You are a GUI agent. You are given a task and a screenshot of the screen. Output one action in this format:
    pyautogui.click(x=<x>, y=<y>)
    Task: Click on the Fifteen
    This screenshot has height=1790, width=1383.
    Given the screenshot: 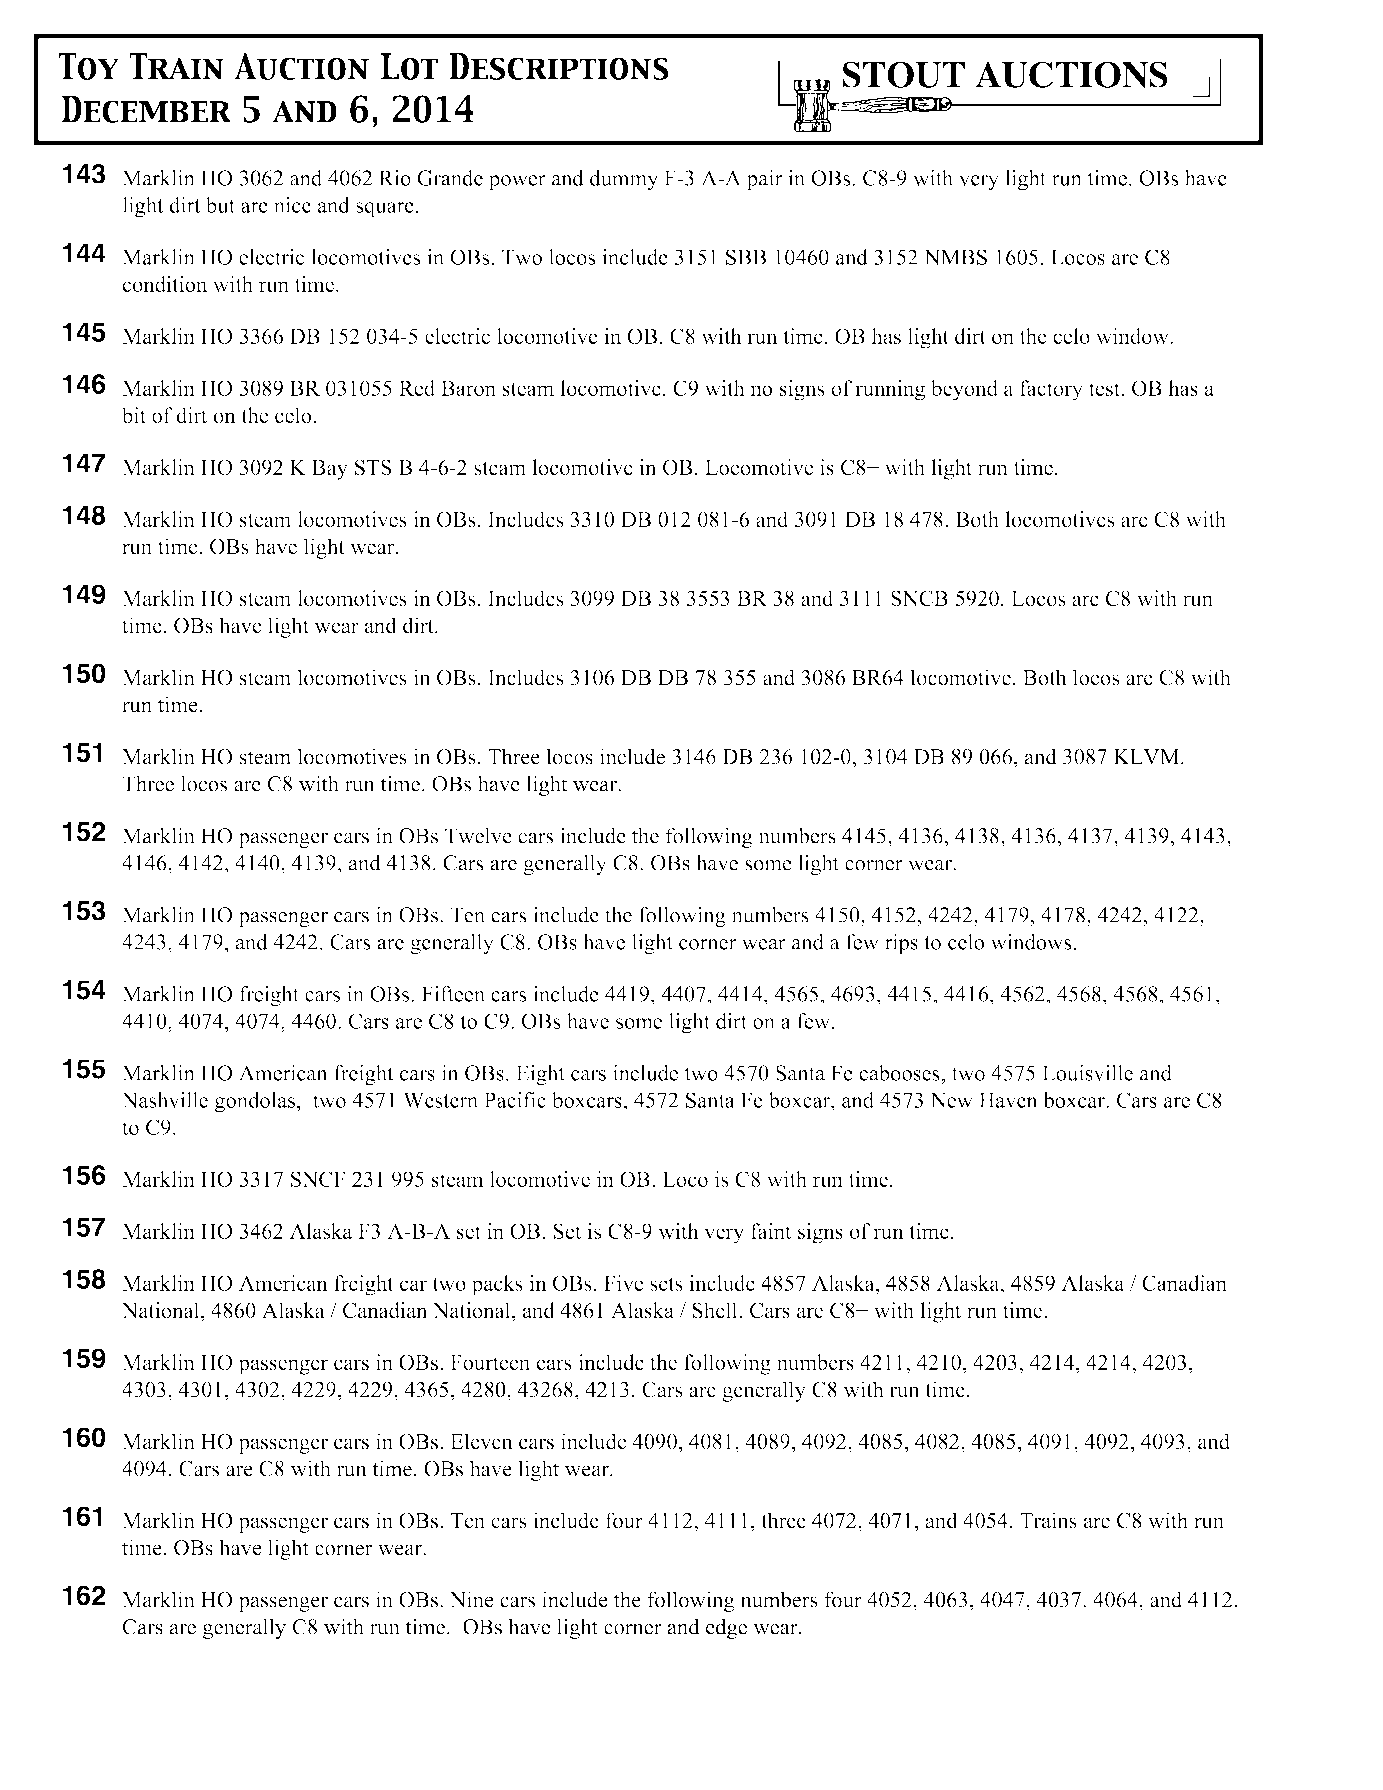 What is the action you would take?
    pyautogui.click(x=453, y=994)
